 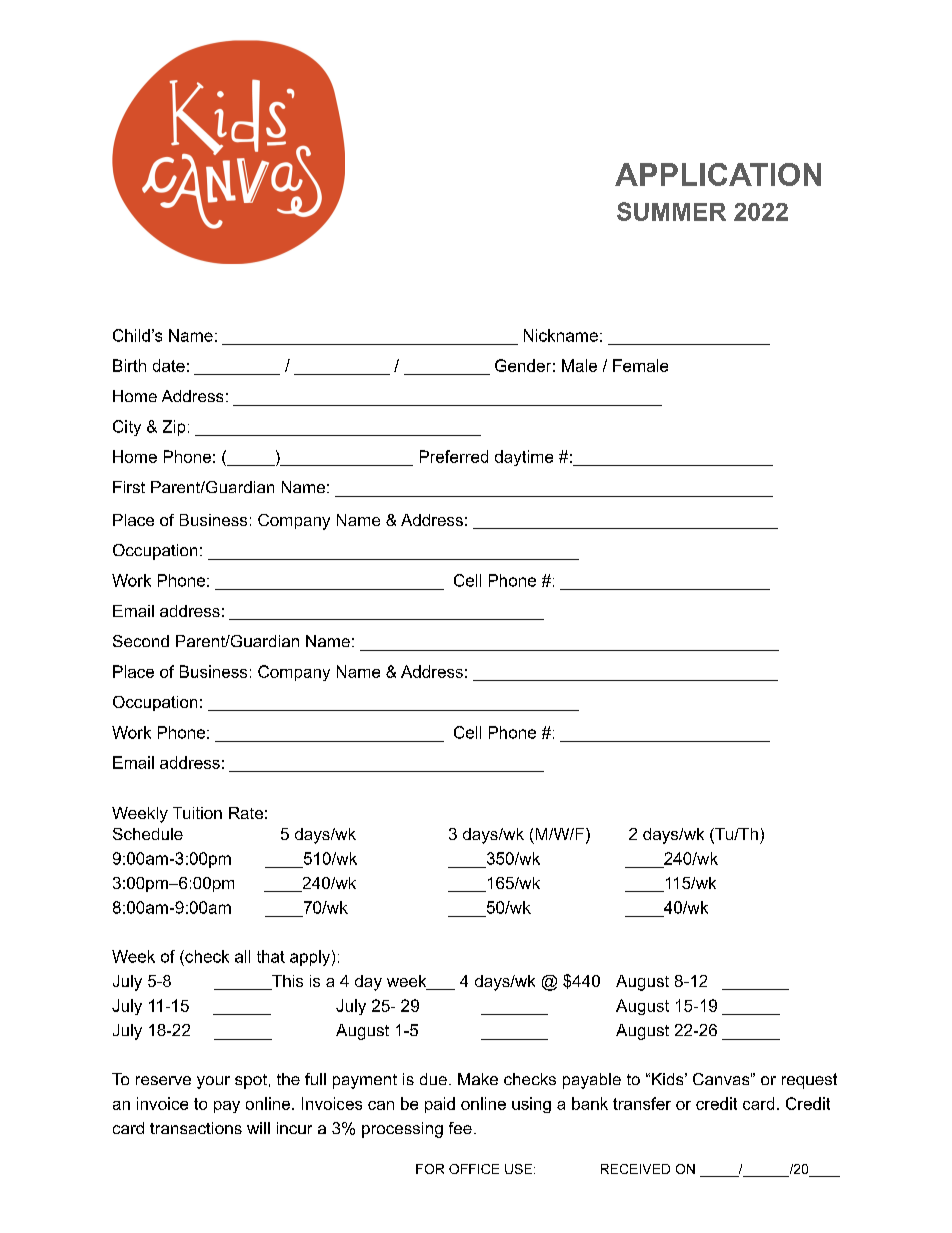 I want to click on Preferred, so click(x=454, y=456).
